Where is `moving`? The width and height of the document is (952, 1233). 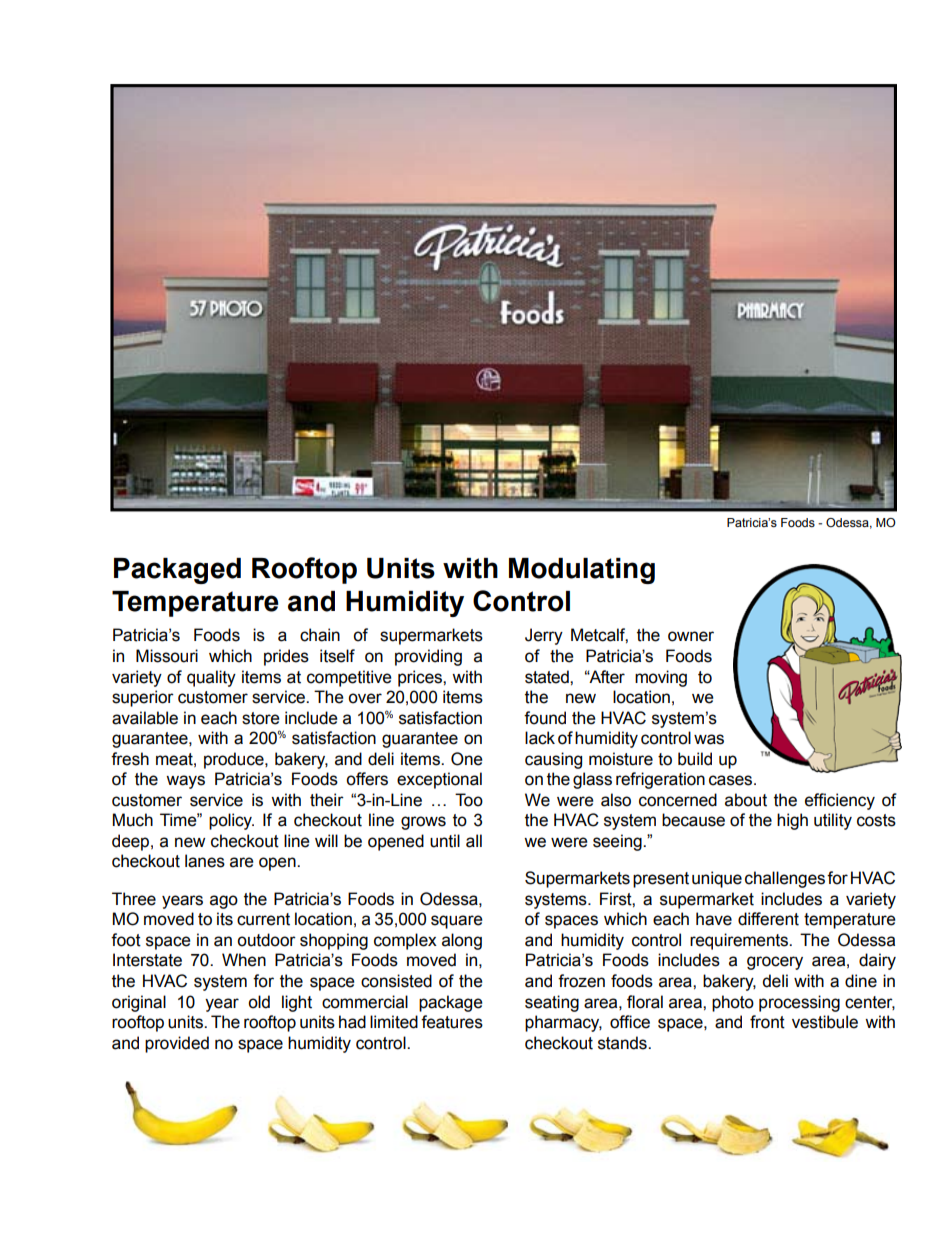
moving is located at coordinates (661, 678).
